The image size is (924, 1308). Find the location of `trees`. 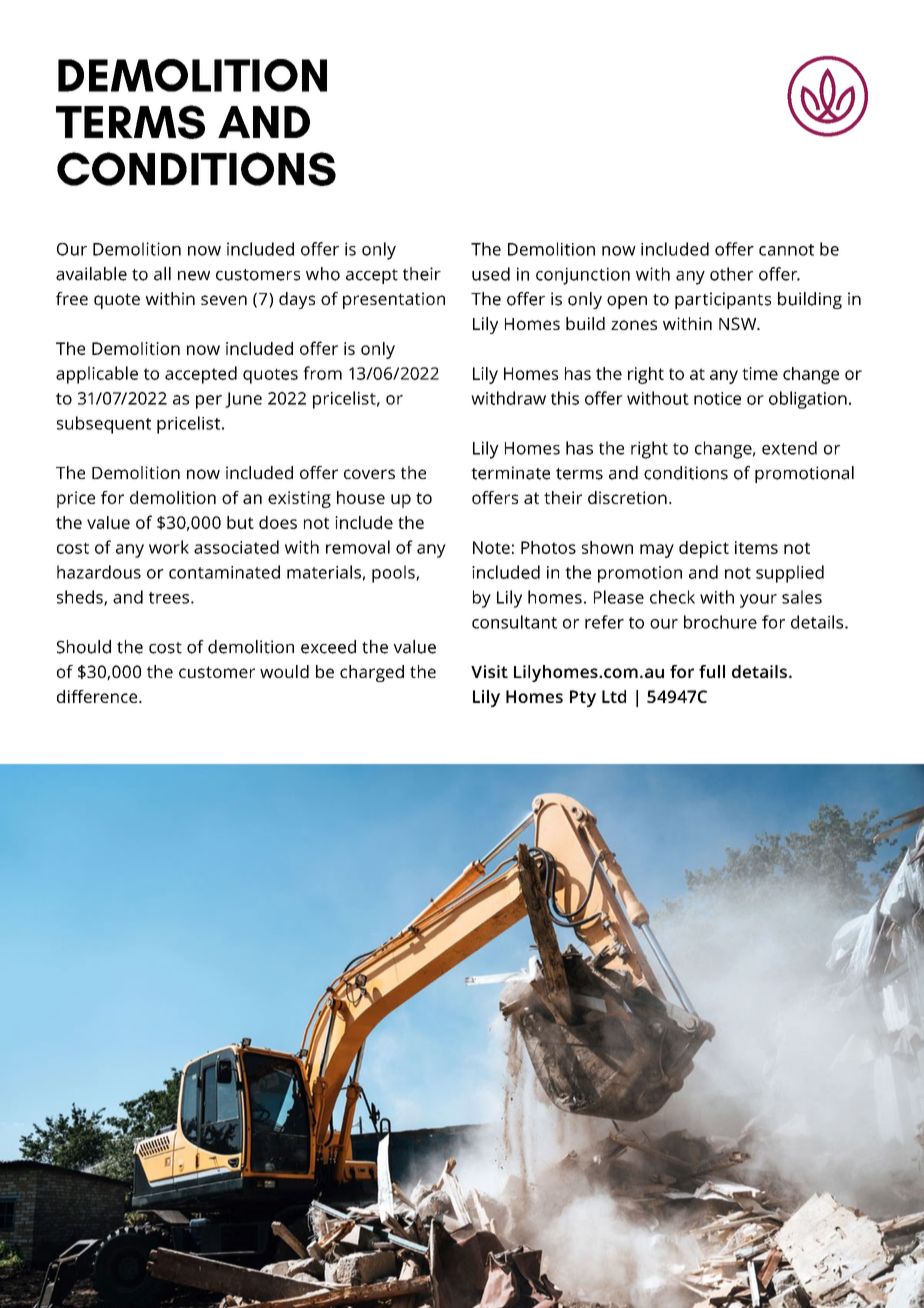

trees is located at coordinates (169, 598).
